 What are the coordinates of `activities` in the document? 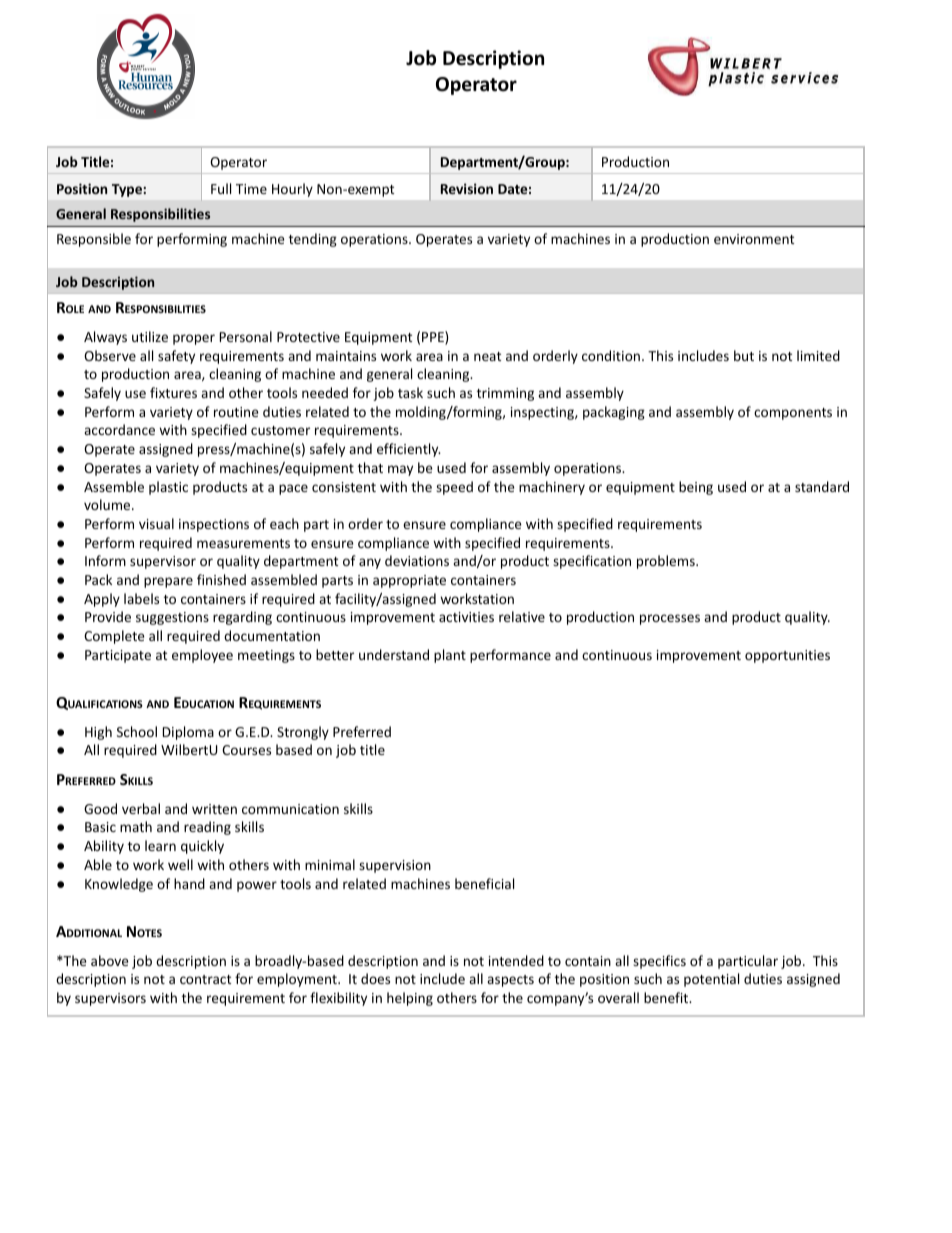 It's located at (466, 617).
